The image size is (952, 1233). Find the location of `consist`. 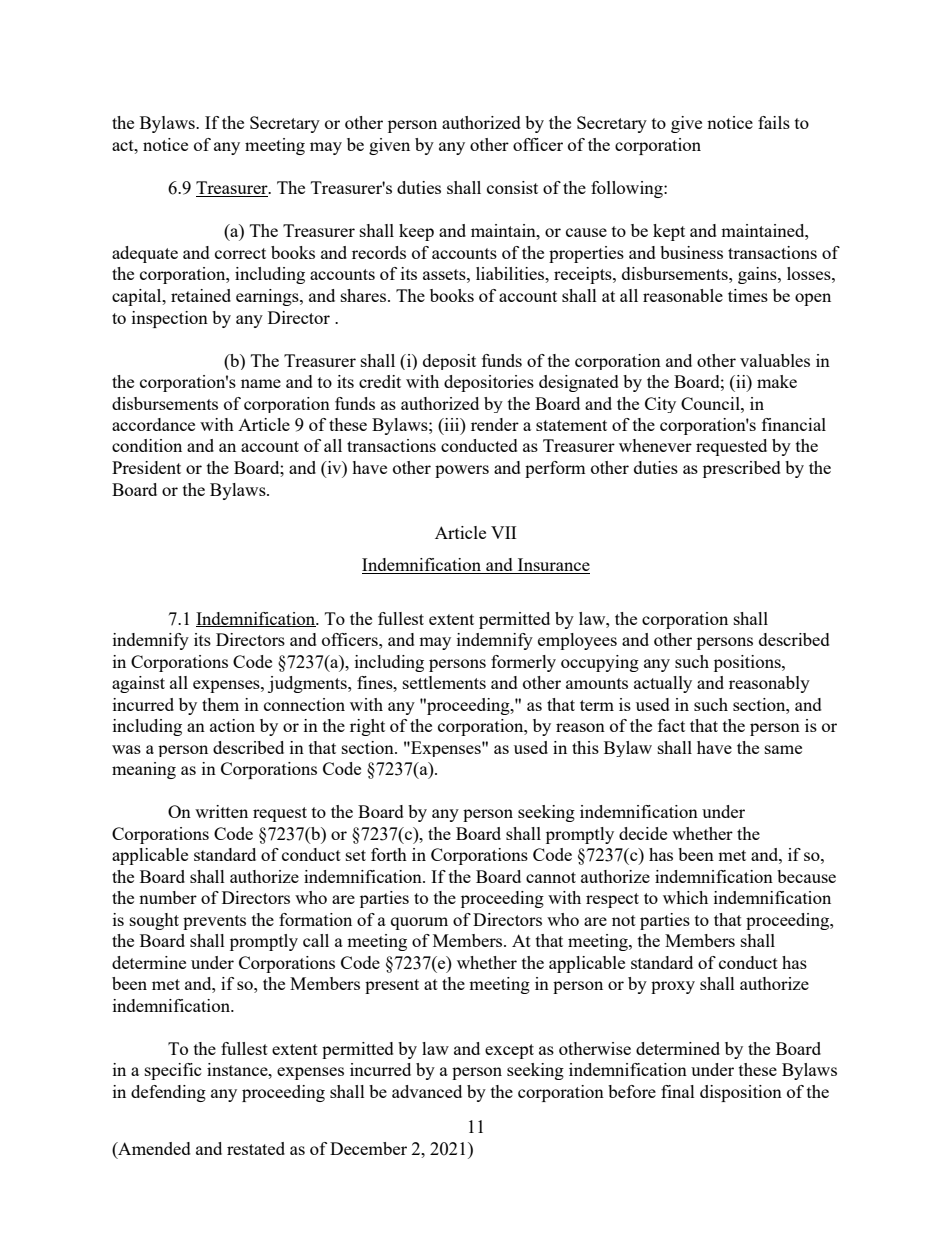

consist is located at coordinates (512, 187).
